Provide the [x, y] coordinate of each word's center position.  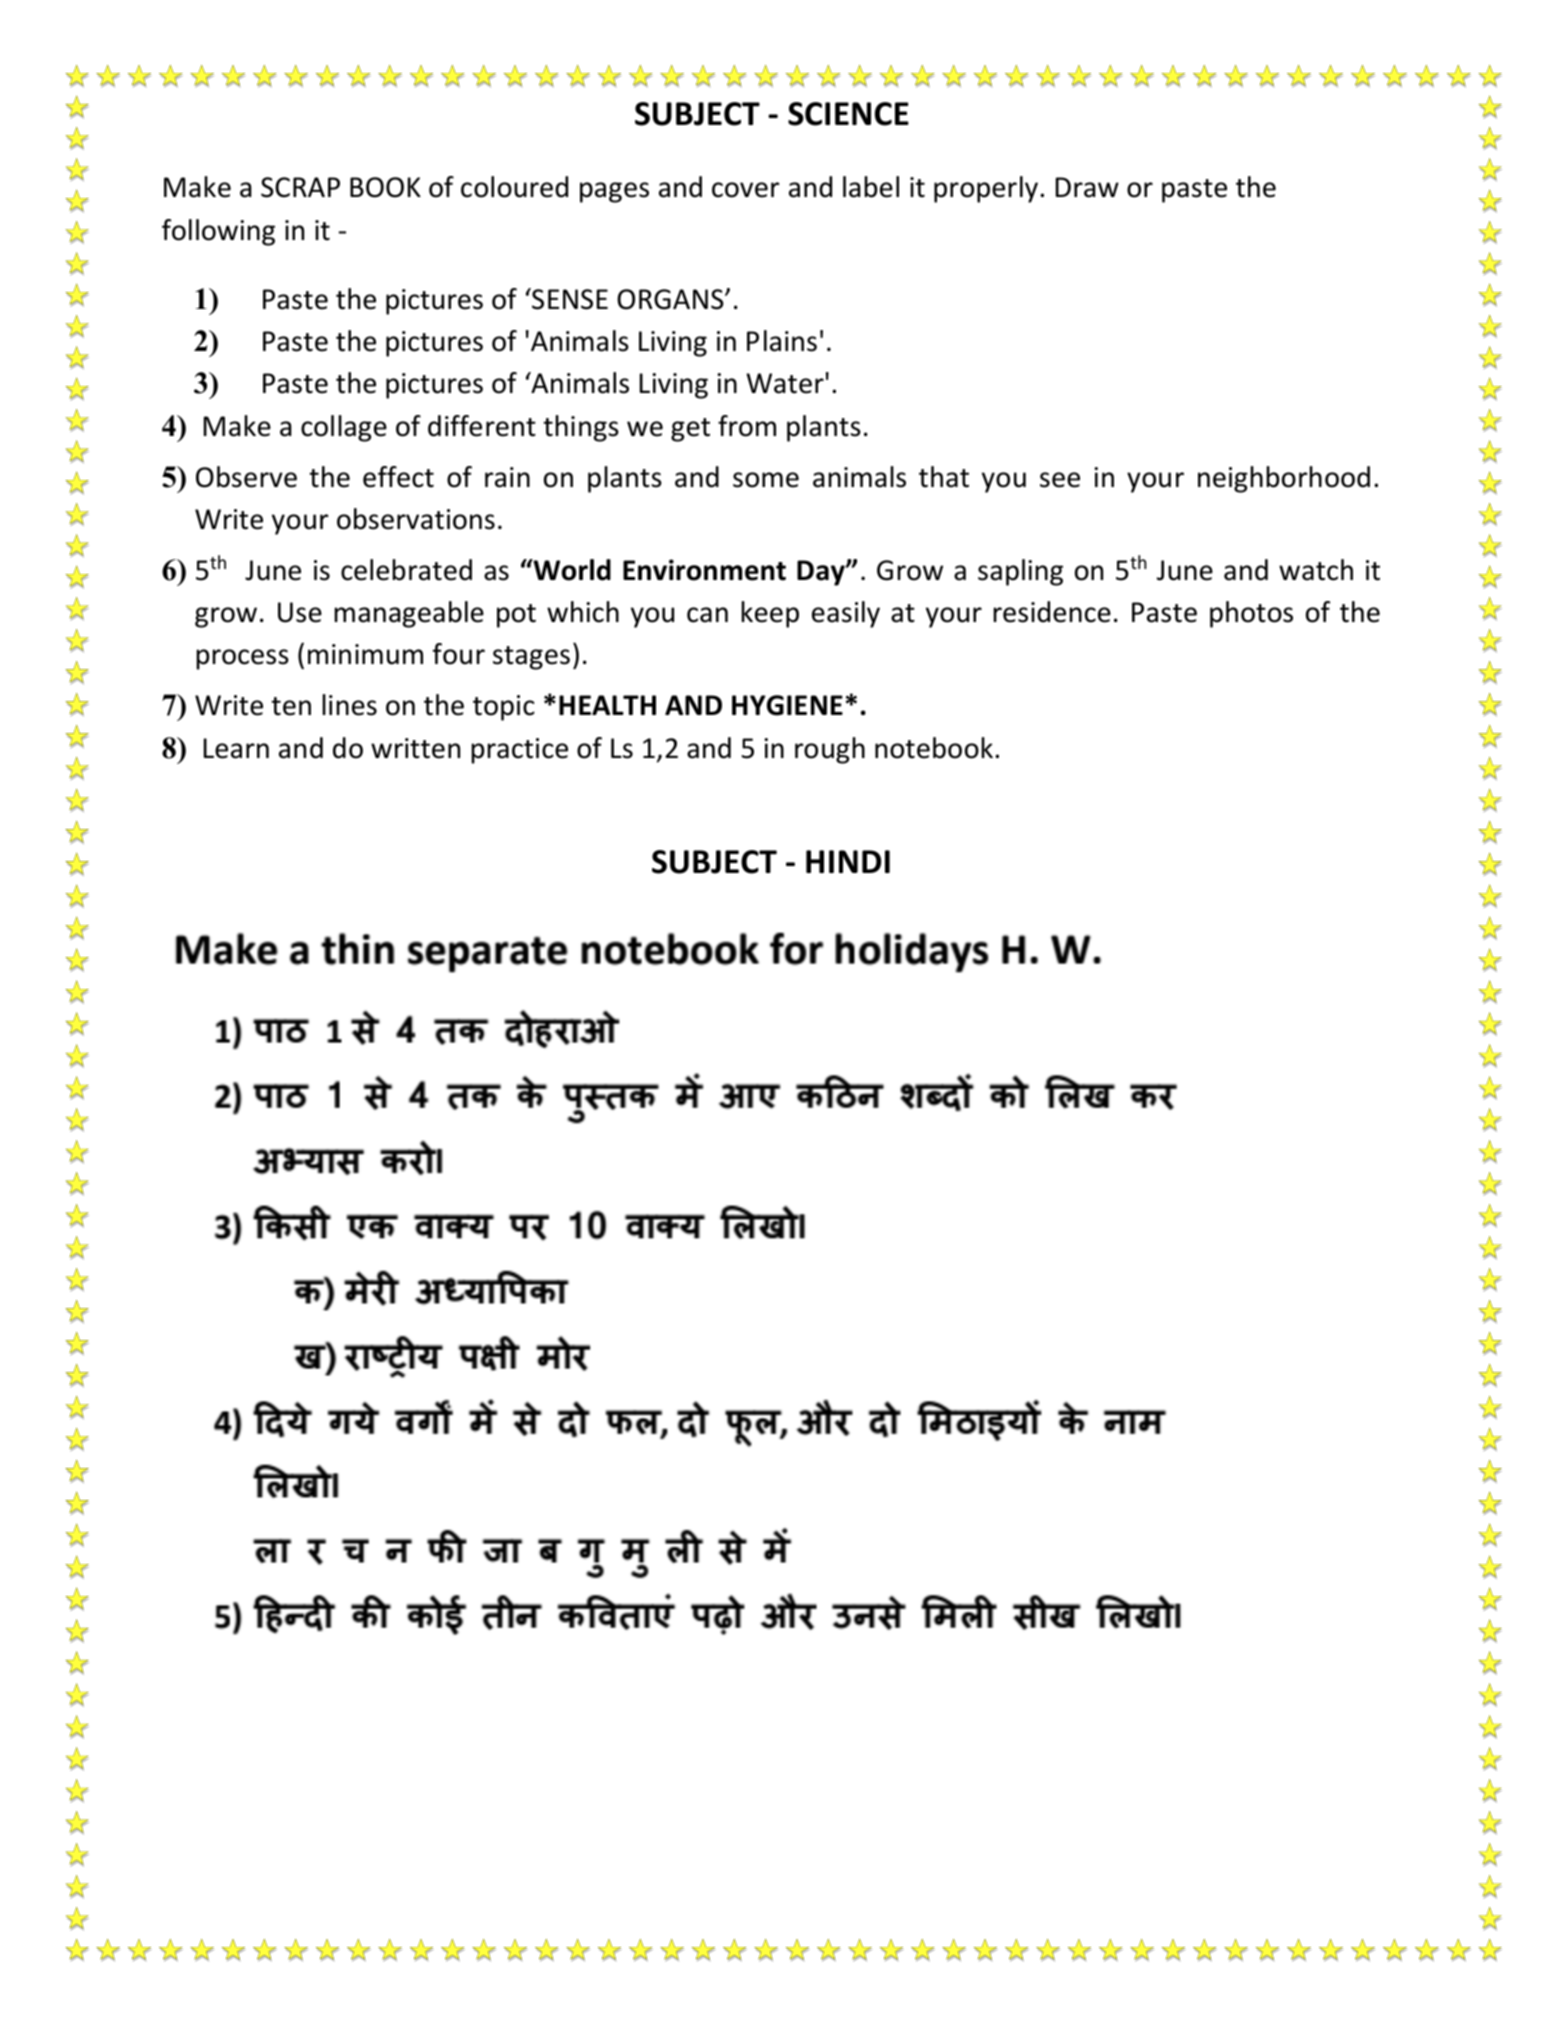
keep [770, 614]
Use [300, 612]
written [415, 748]
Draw [1087, 187]
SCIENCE [848, 114]
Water [785, 383]
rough [830, 750]
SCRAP [300, 187]
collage [344, 428]
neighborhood [1284, 479]
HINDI [848, 861]
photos [1251, 614]
